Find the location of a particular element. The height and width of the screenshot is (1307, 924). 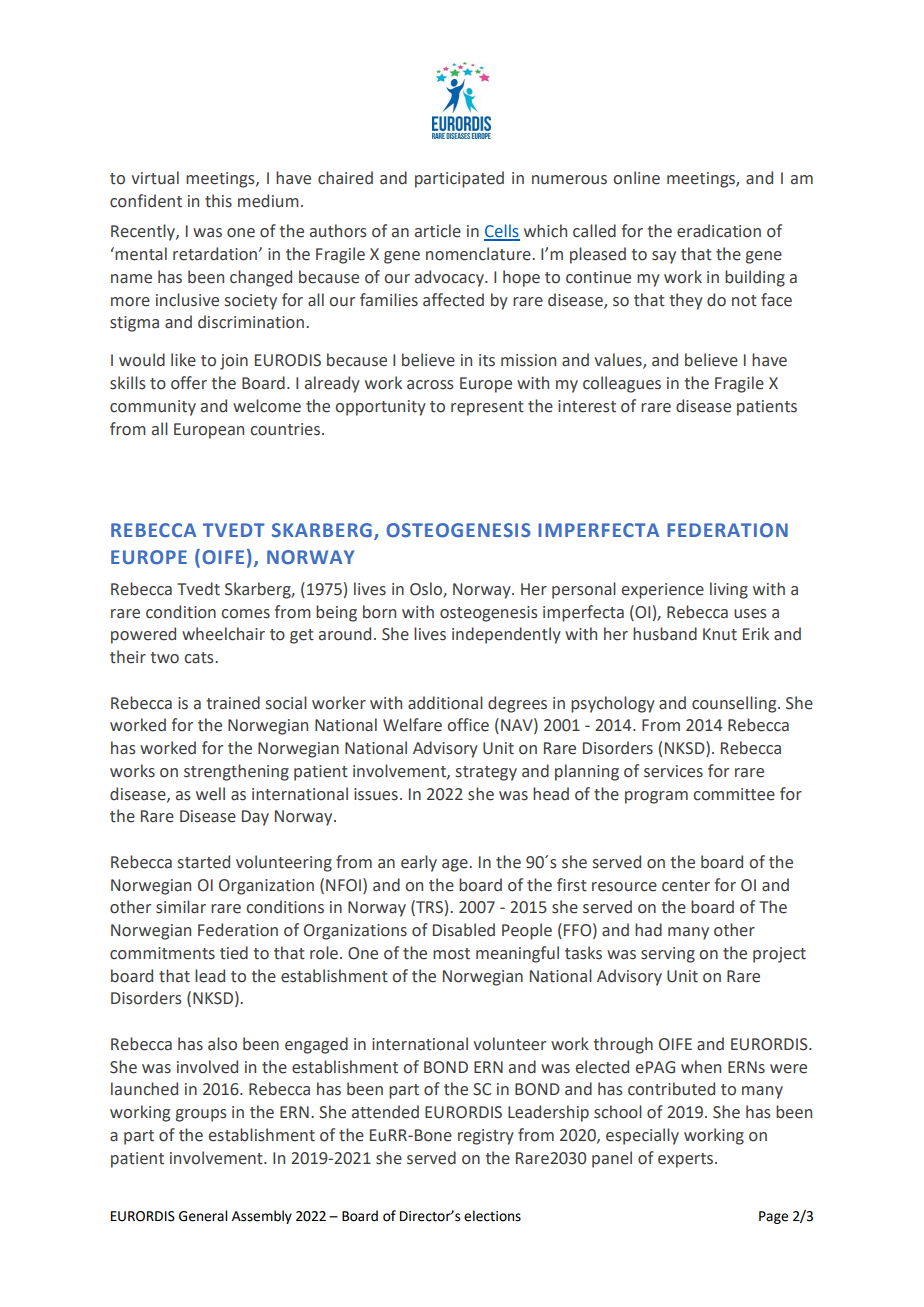

counselling is located at coordinates (735, 704).
